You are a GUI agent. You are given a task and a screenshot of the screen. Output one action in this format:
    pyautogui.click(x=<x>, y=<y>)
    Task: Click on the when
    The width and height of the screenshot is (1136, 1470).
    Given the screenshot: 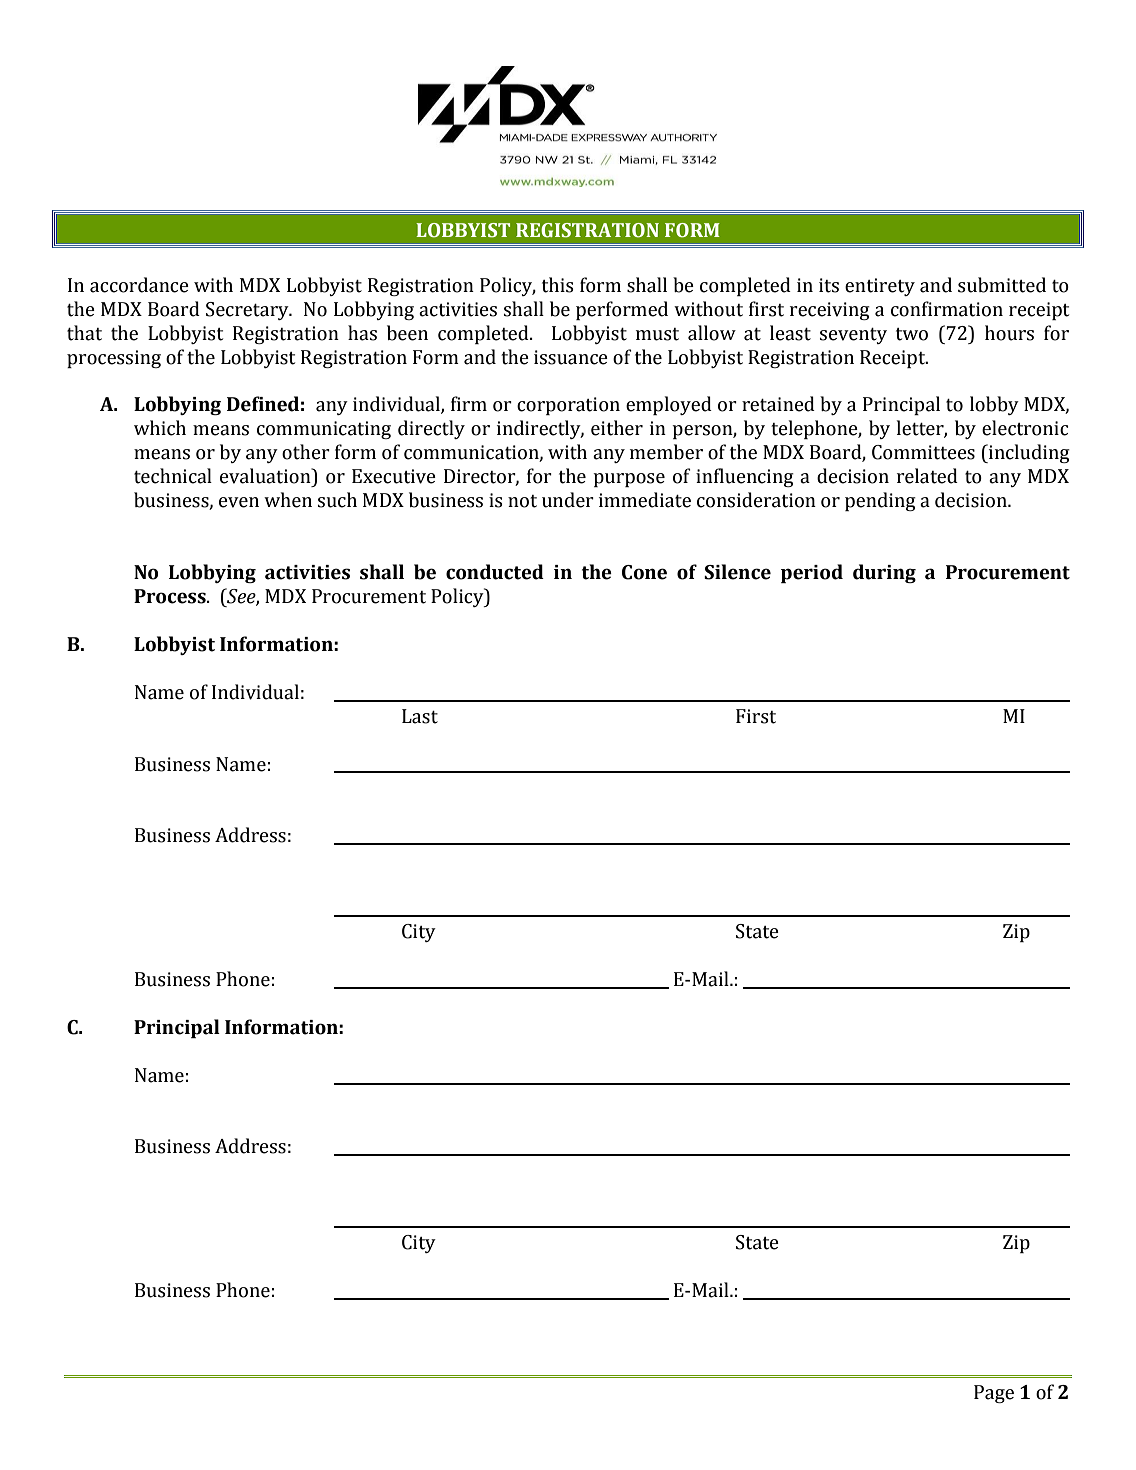 What is the action you would take?
    pyautogui.click(x=288, y=500)
